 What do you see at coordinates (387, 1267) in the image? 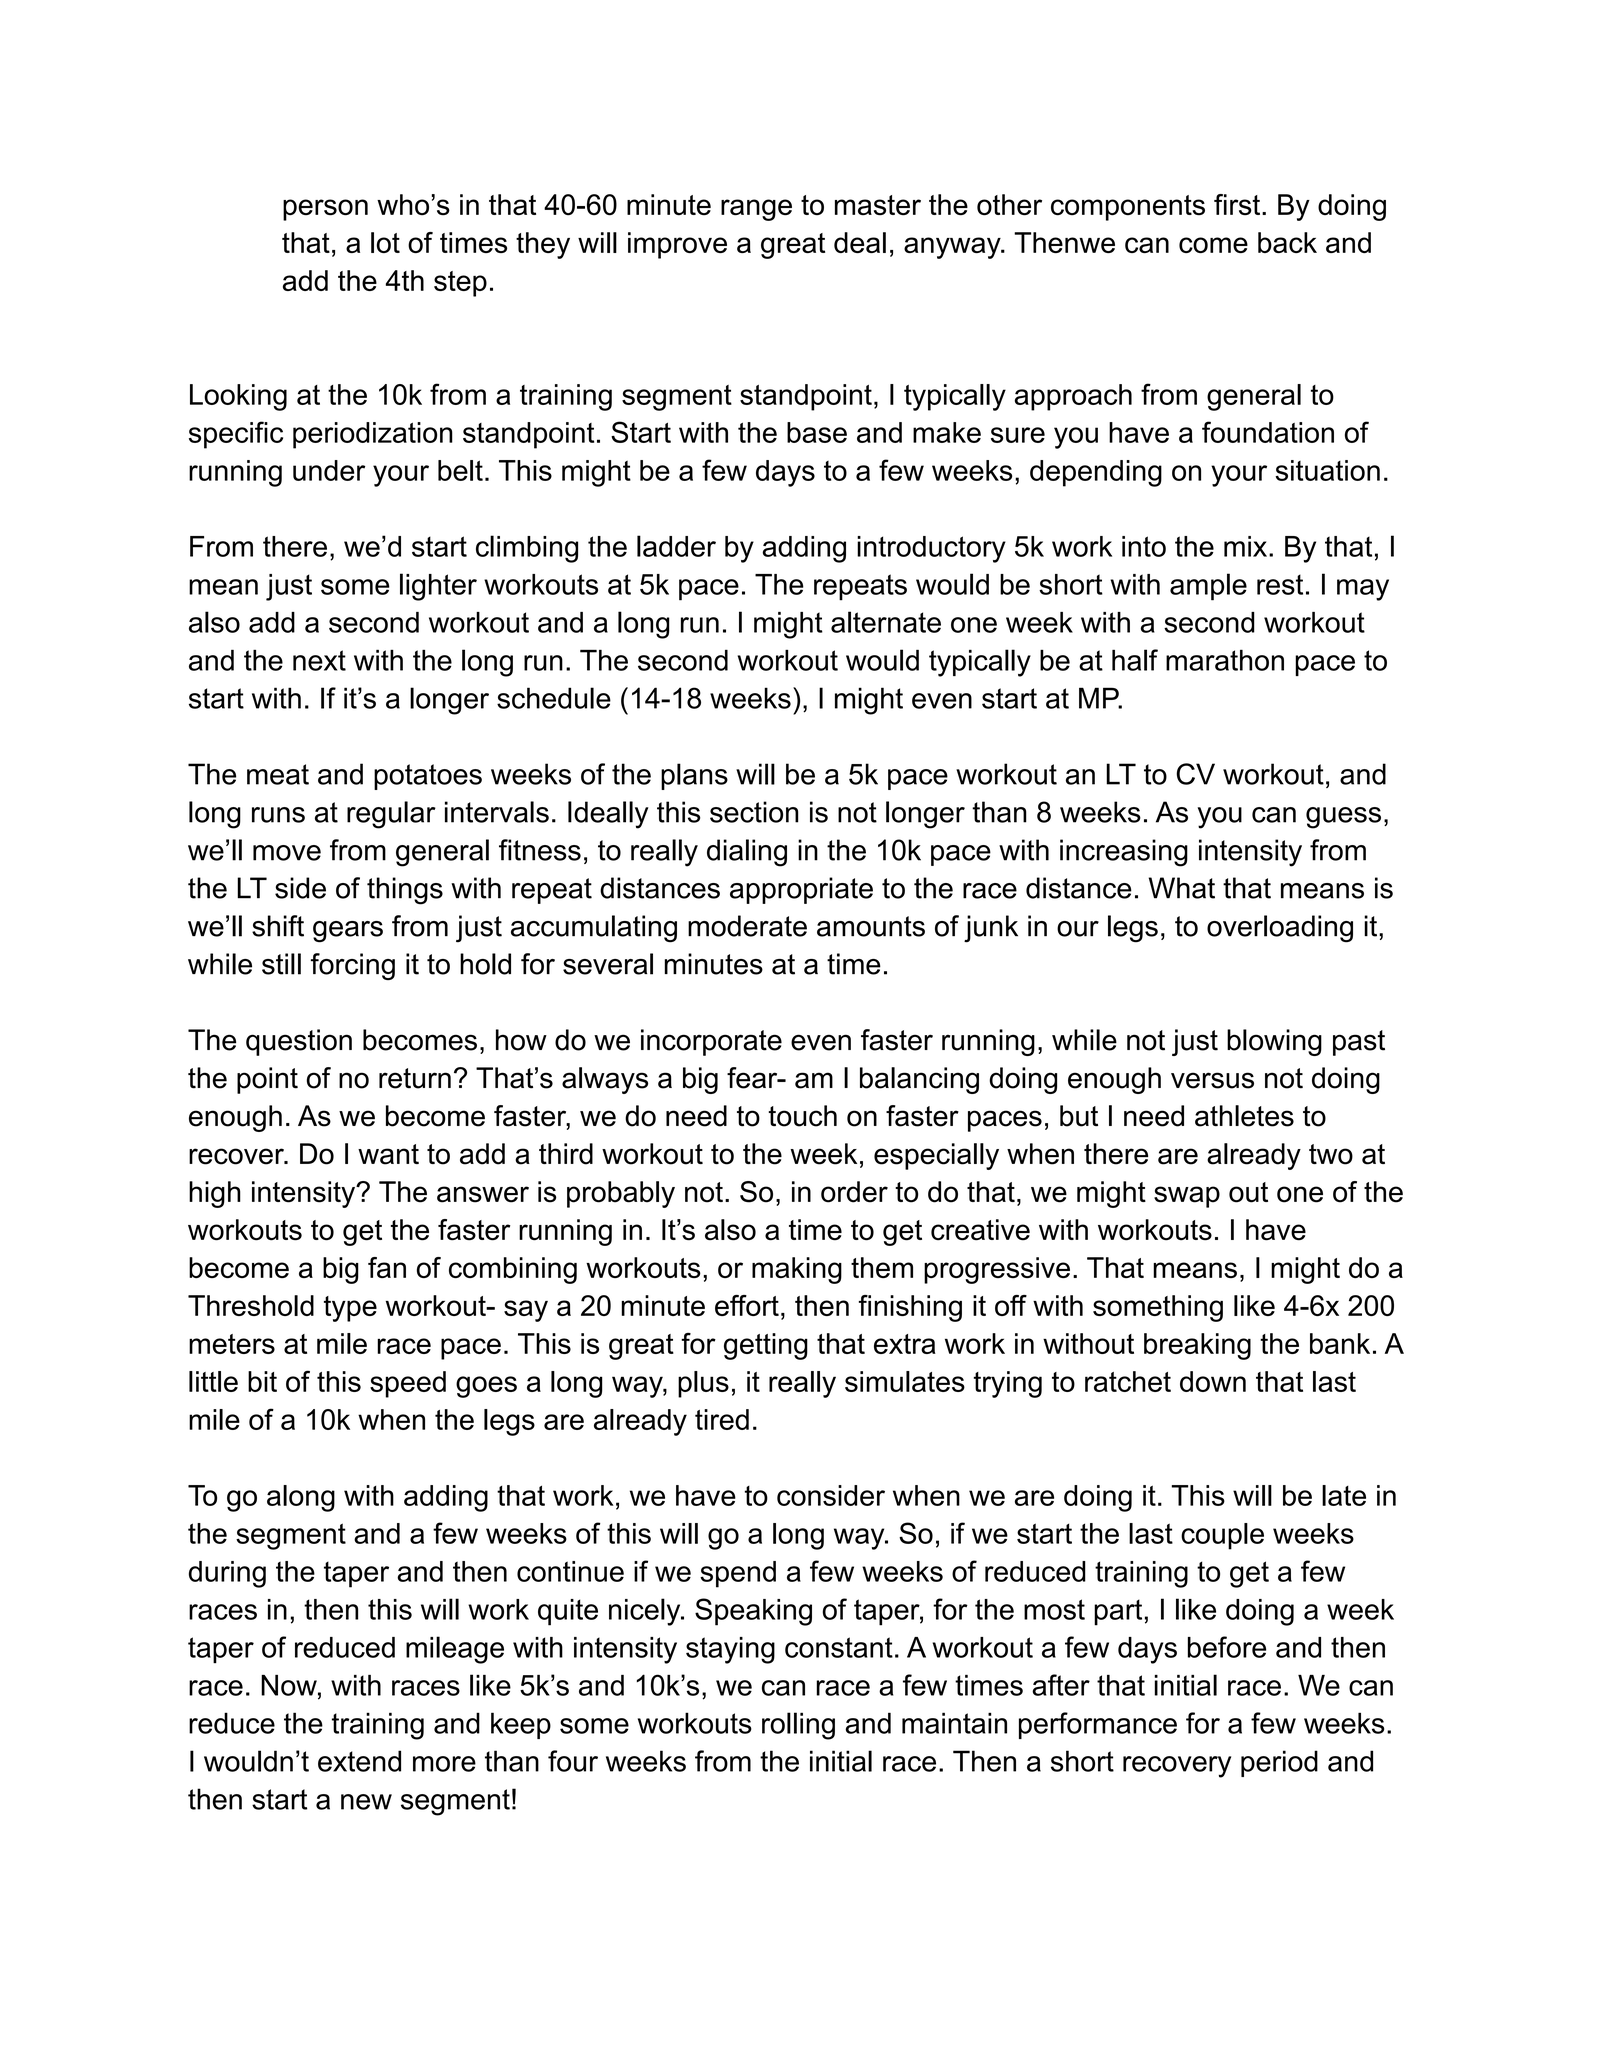
I see `fan` at bounding box center [387, 1267].
